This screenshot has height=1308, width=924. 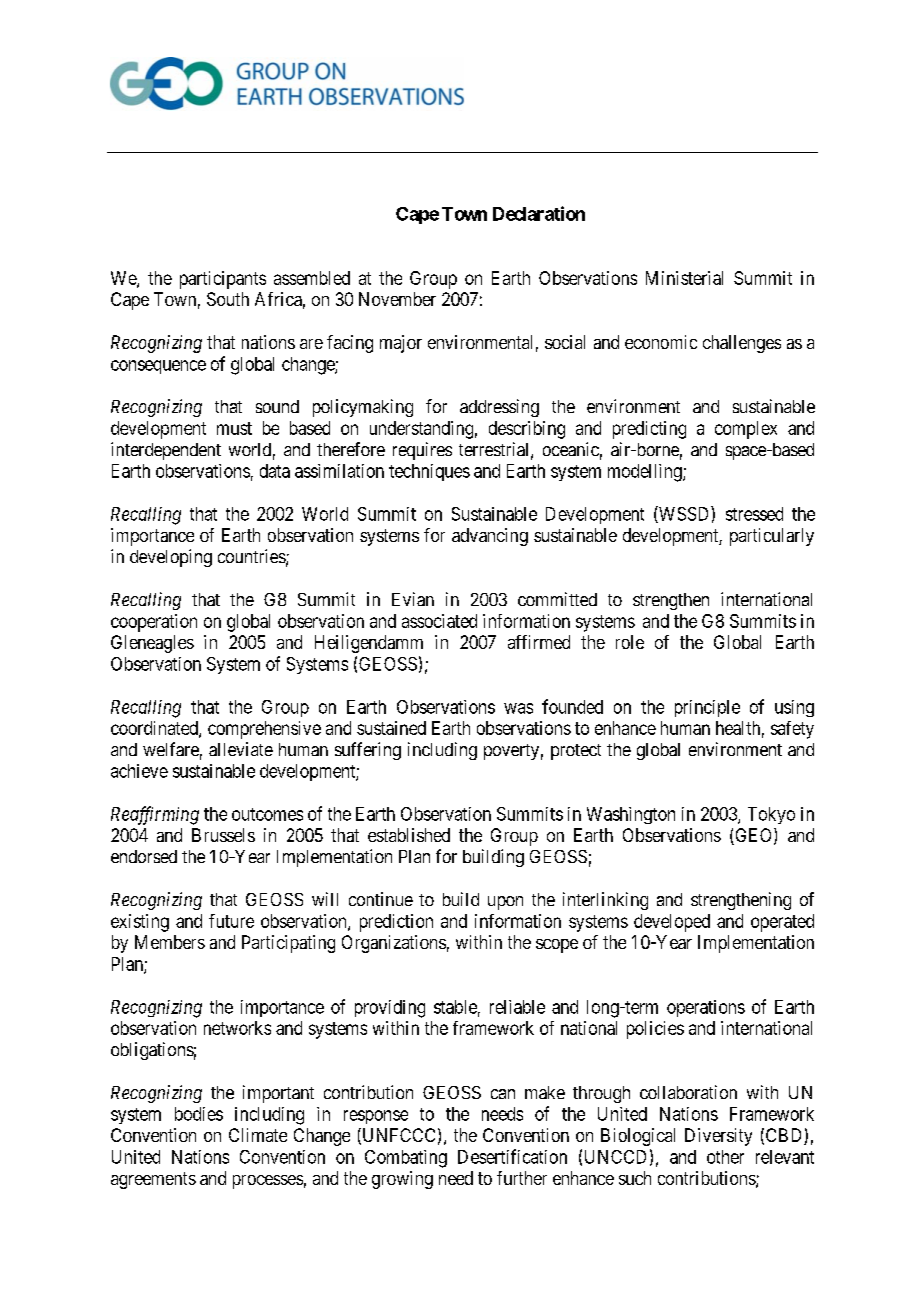 I want to click on Brussels, so click(x=223, y=835).
